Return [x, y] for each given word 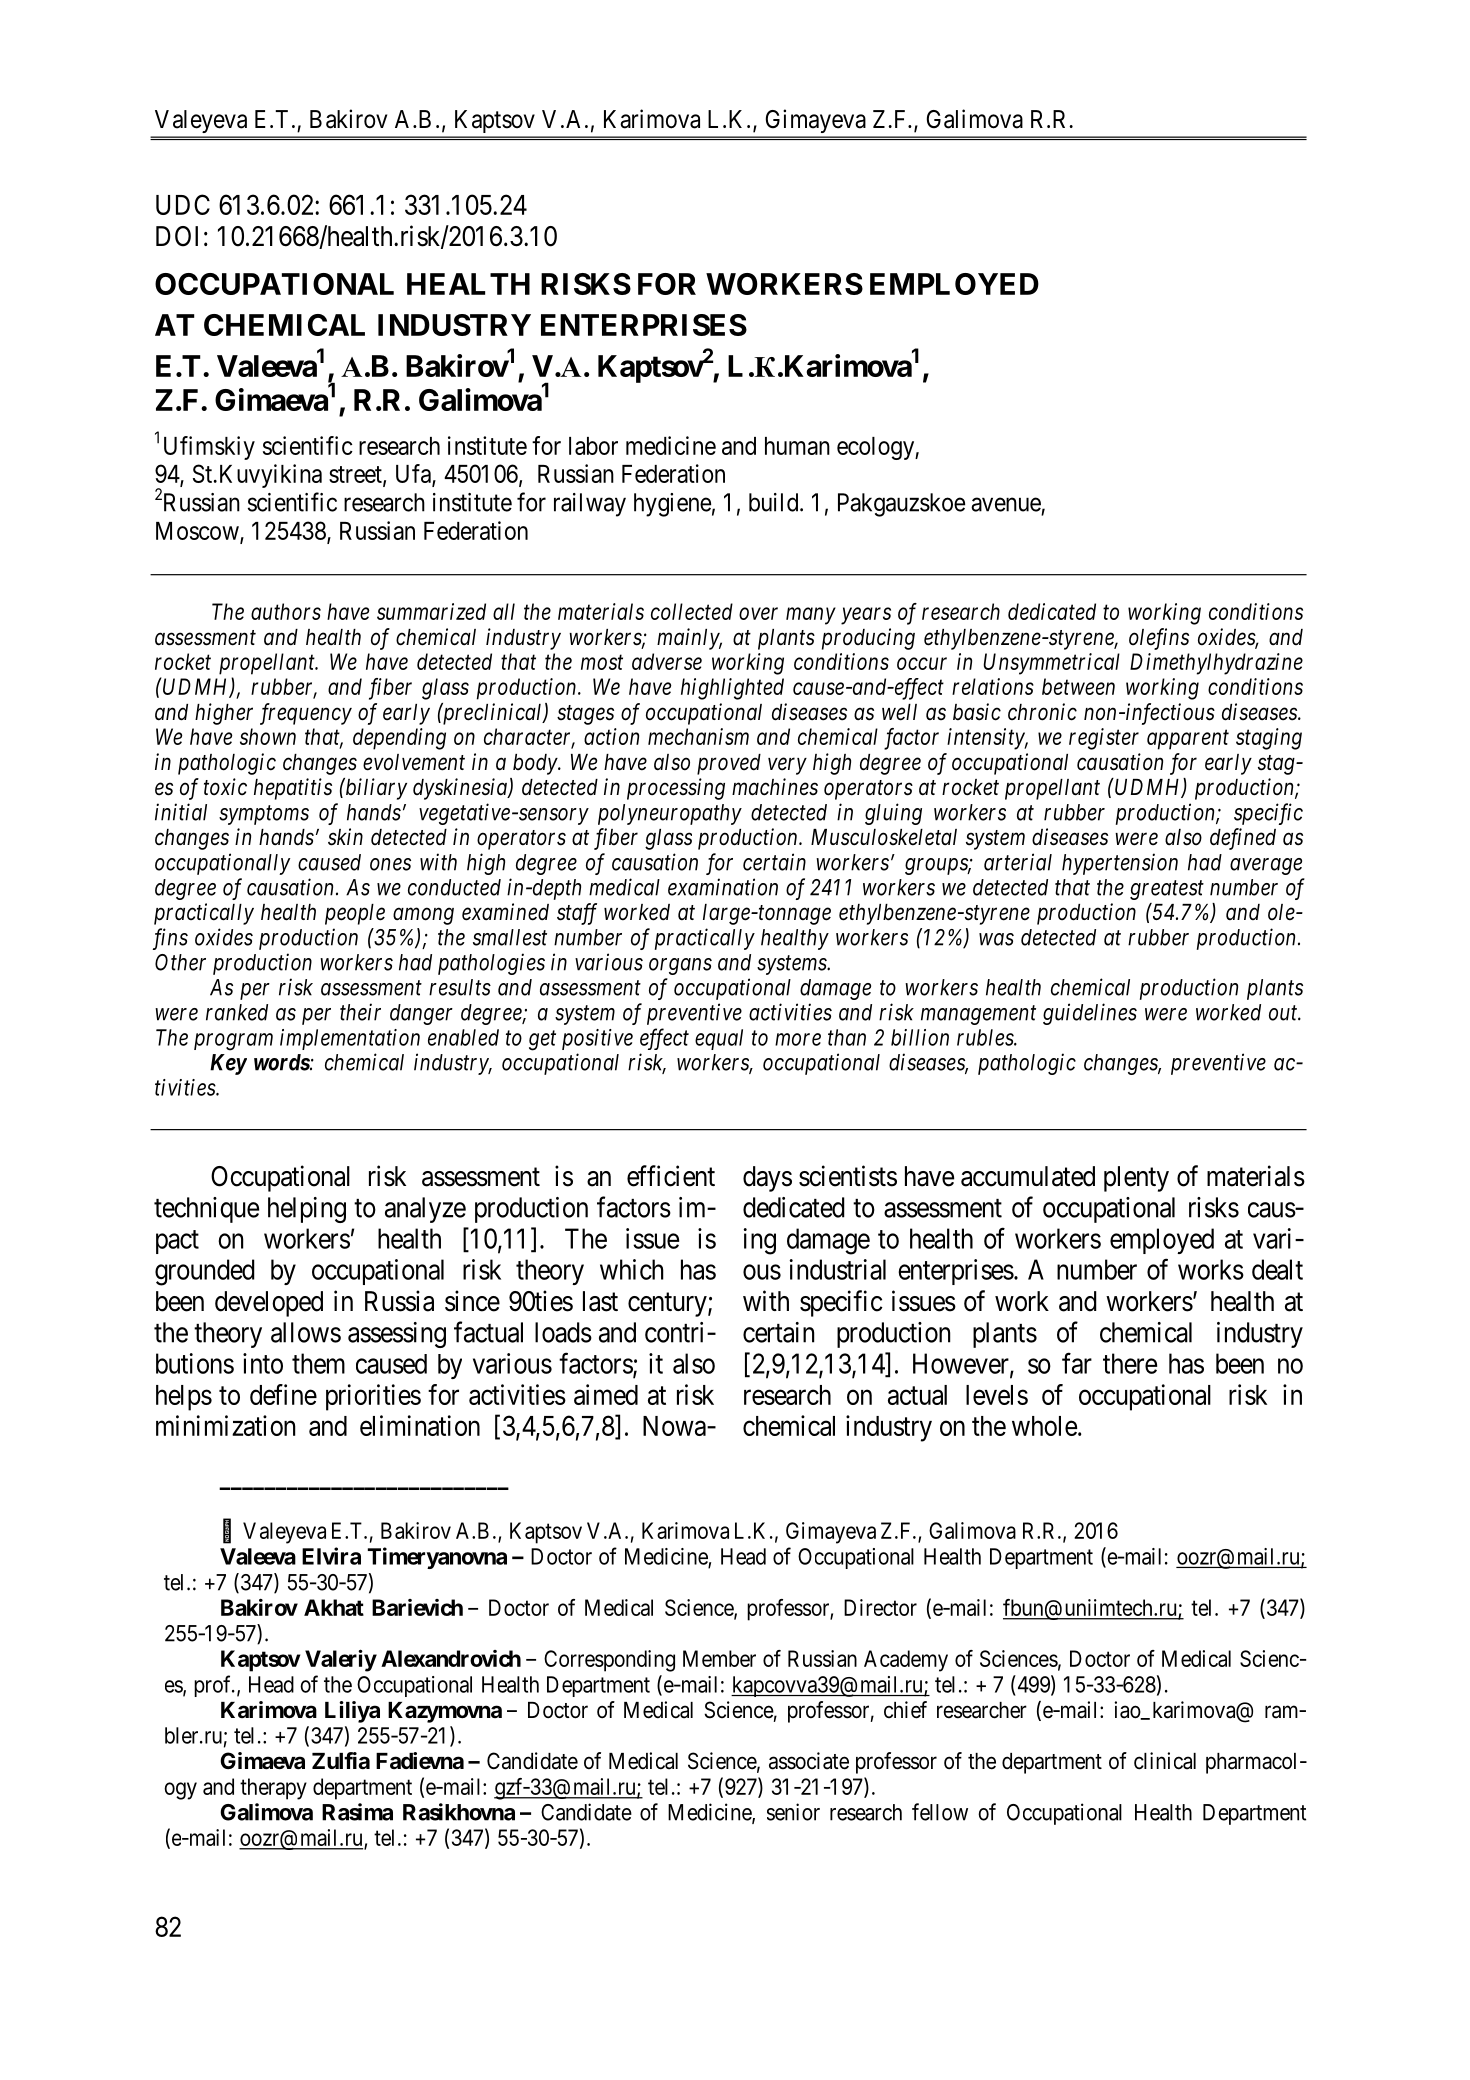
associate [809, 1761]
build [775, 502]
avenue [1006, 504]
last [600, 1301]
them [318, 1363]
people [355, 914]
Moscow [198, 532]
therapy [273, 1789]
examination [723, 887]
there [1130, 1363]
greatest [1167, 890]
